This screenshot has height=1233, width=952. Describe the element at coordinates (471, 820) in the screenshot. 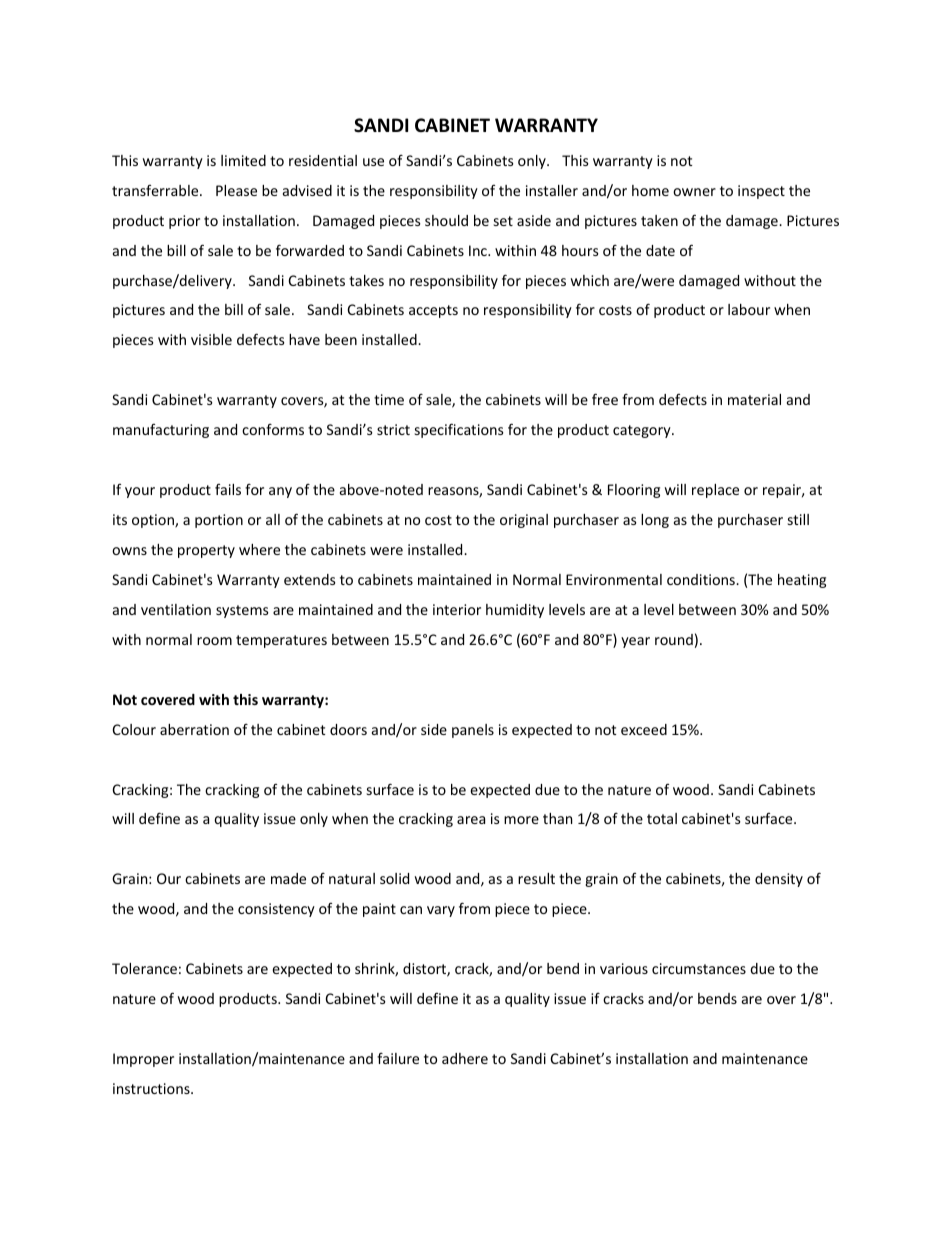

I see `area` at that location.
